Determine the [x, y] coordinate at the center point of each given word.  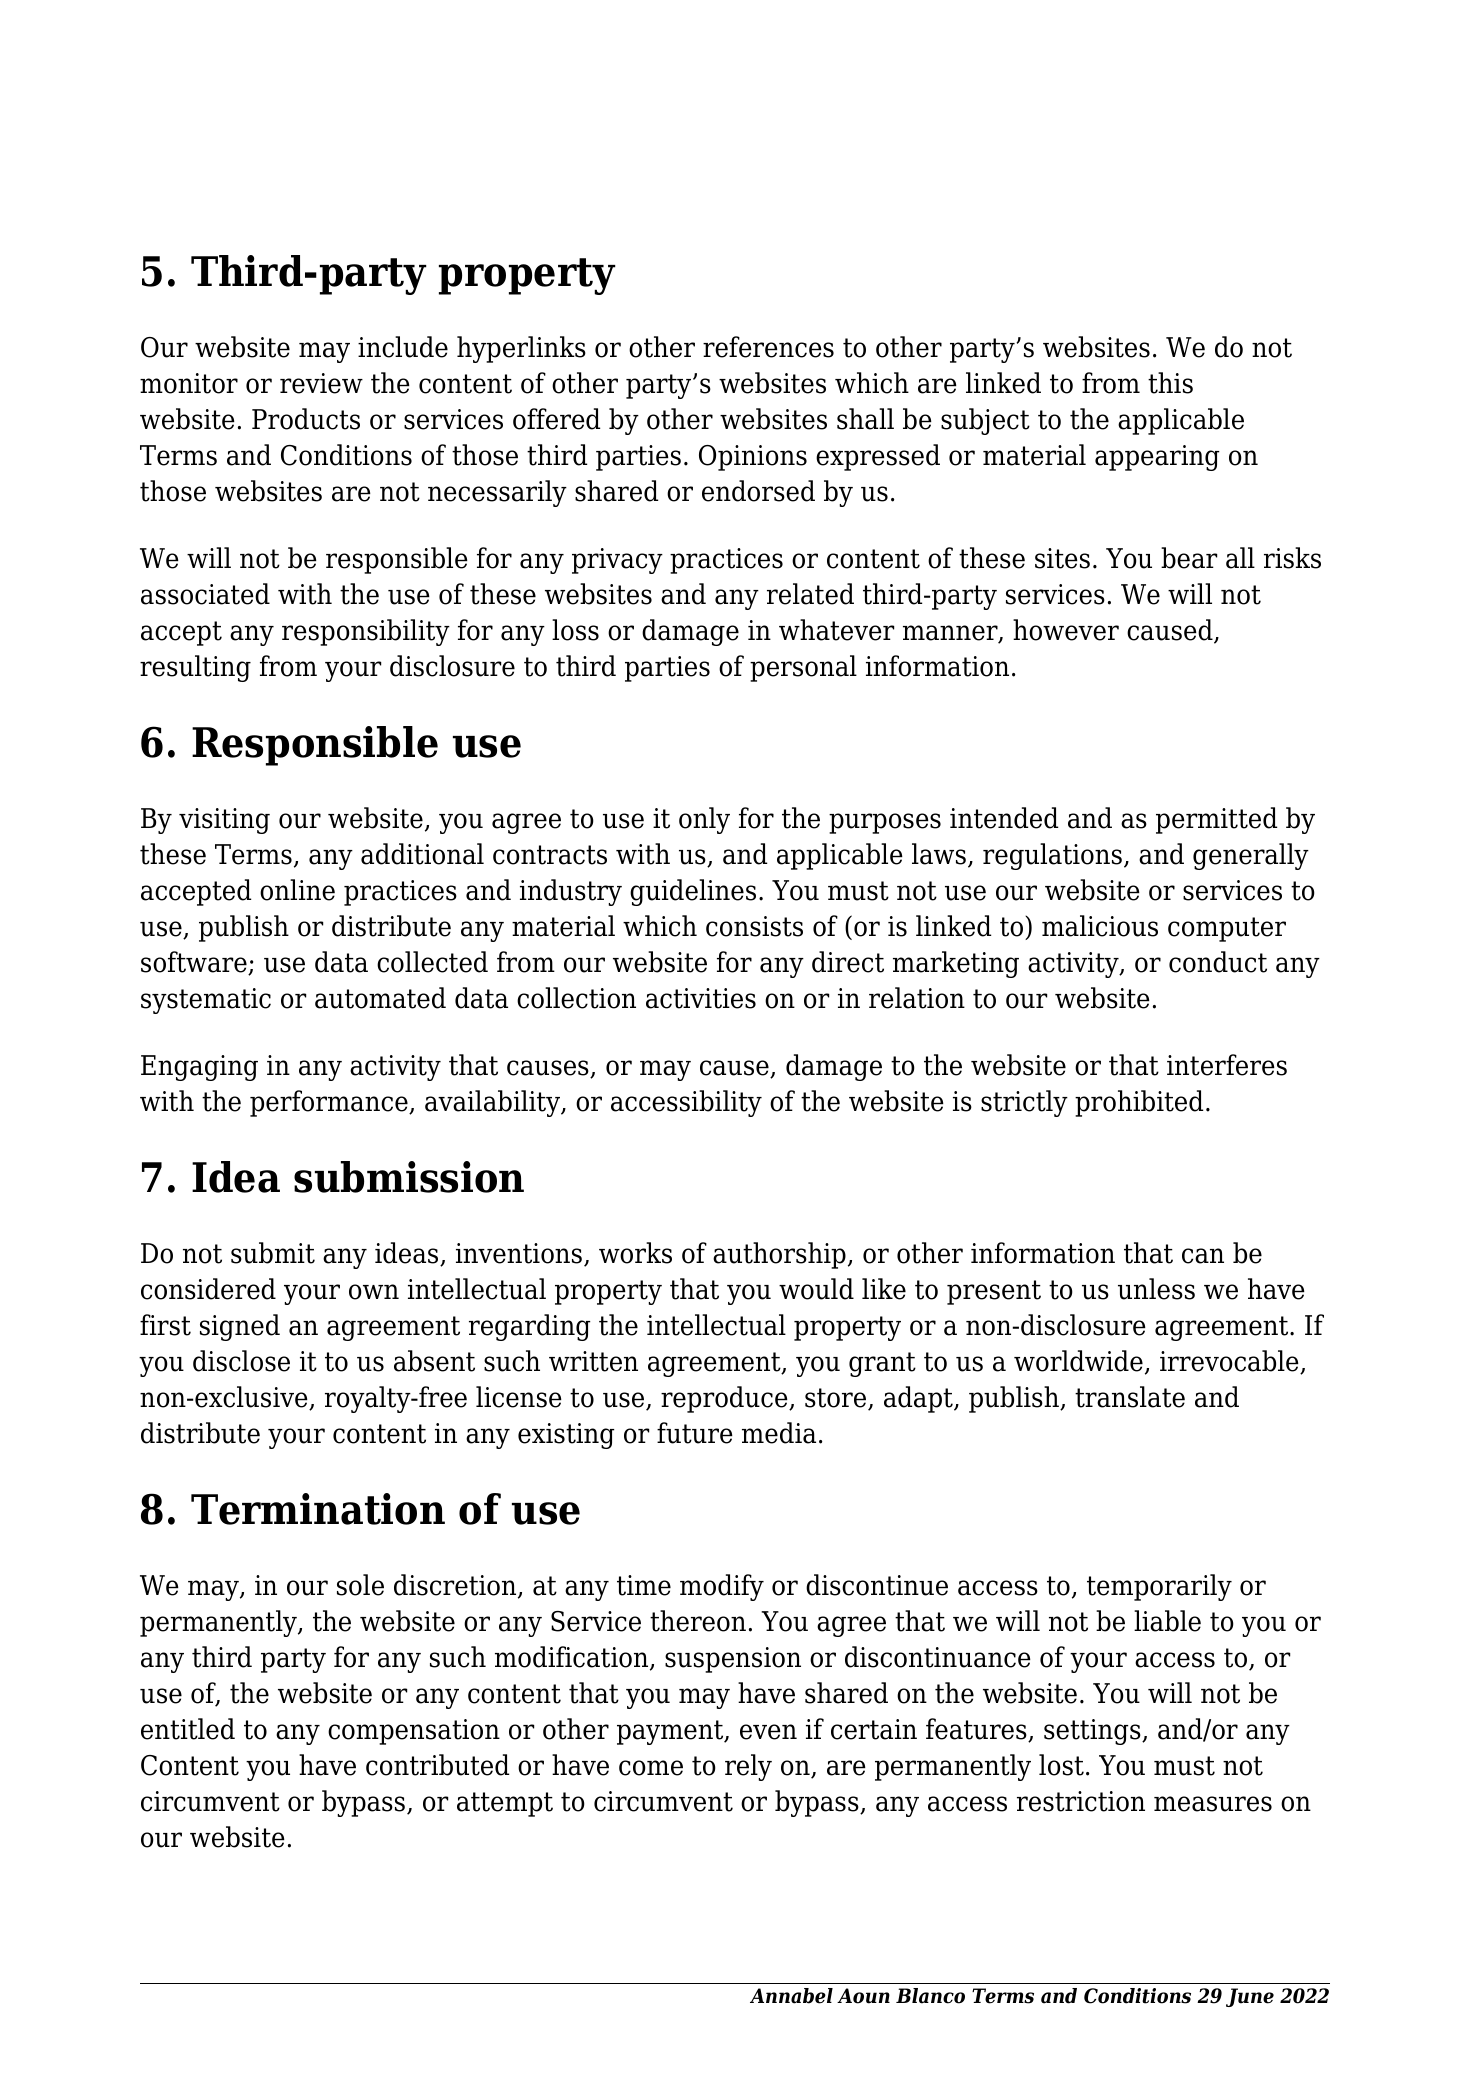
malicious [1100, 926]
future [695, 1433]
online [297, 890]
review [321, 383]
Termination [318, 1509]
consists [754, 926]
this [1170, 383]
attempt [505, 1804]
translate [1130, 1397]
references [768, 347]
